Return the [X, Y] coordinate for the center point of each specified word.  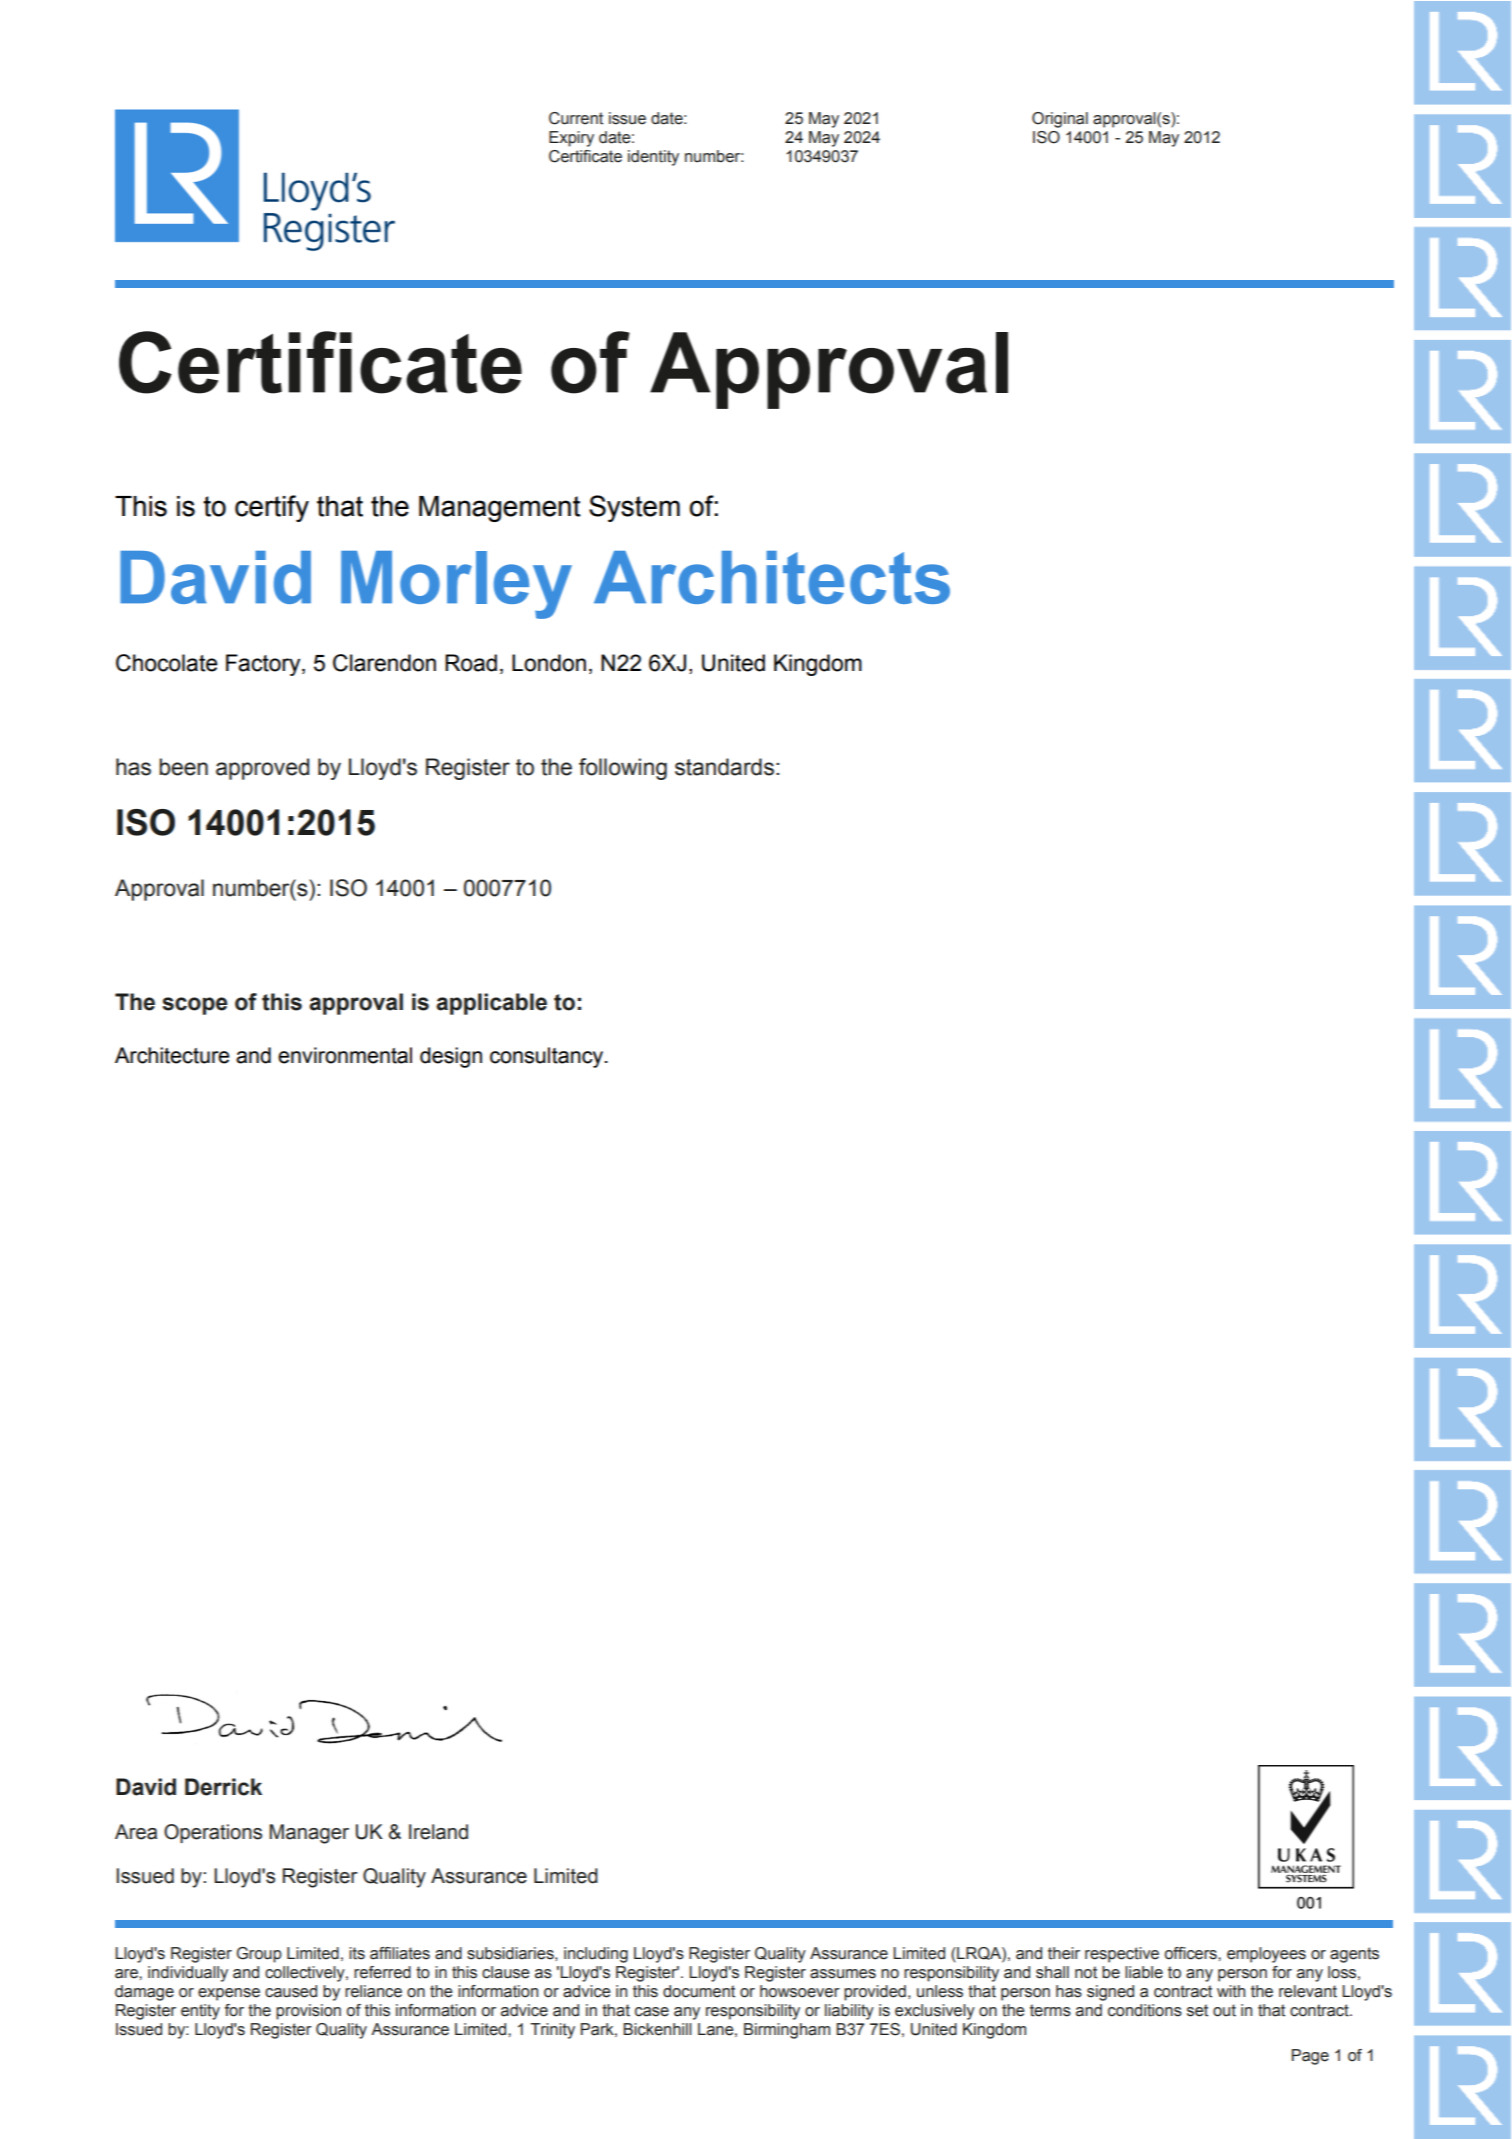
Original [1060, 120]
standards [724, 767]
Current [576, 118]
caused [291, 1991]
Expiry [571, 139]
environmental [345, 1055]
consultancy [548, 1057]
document [699, 1991]
